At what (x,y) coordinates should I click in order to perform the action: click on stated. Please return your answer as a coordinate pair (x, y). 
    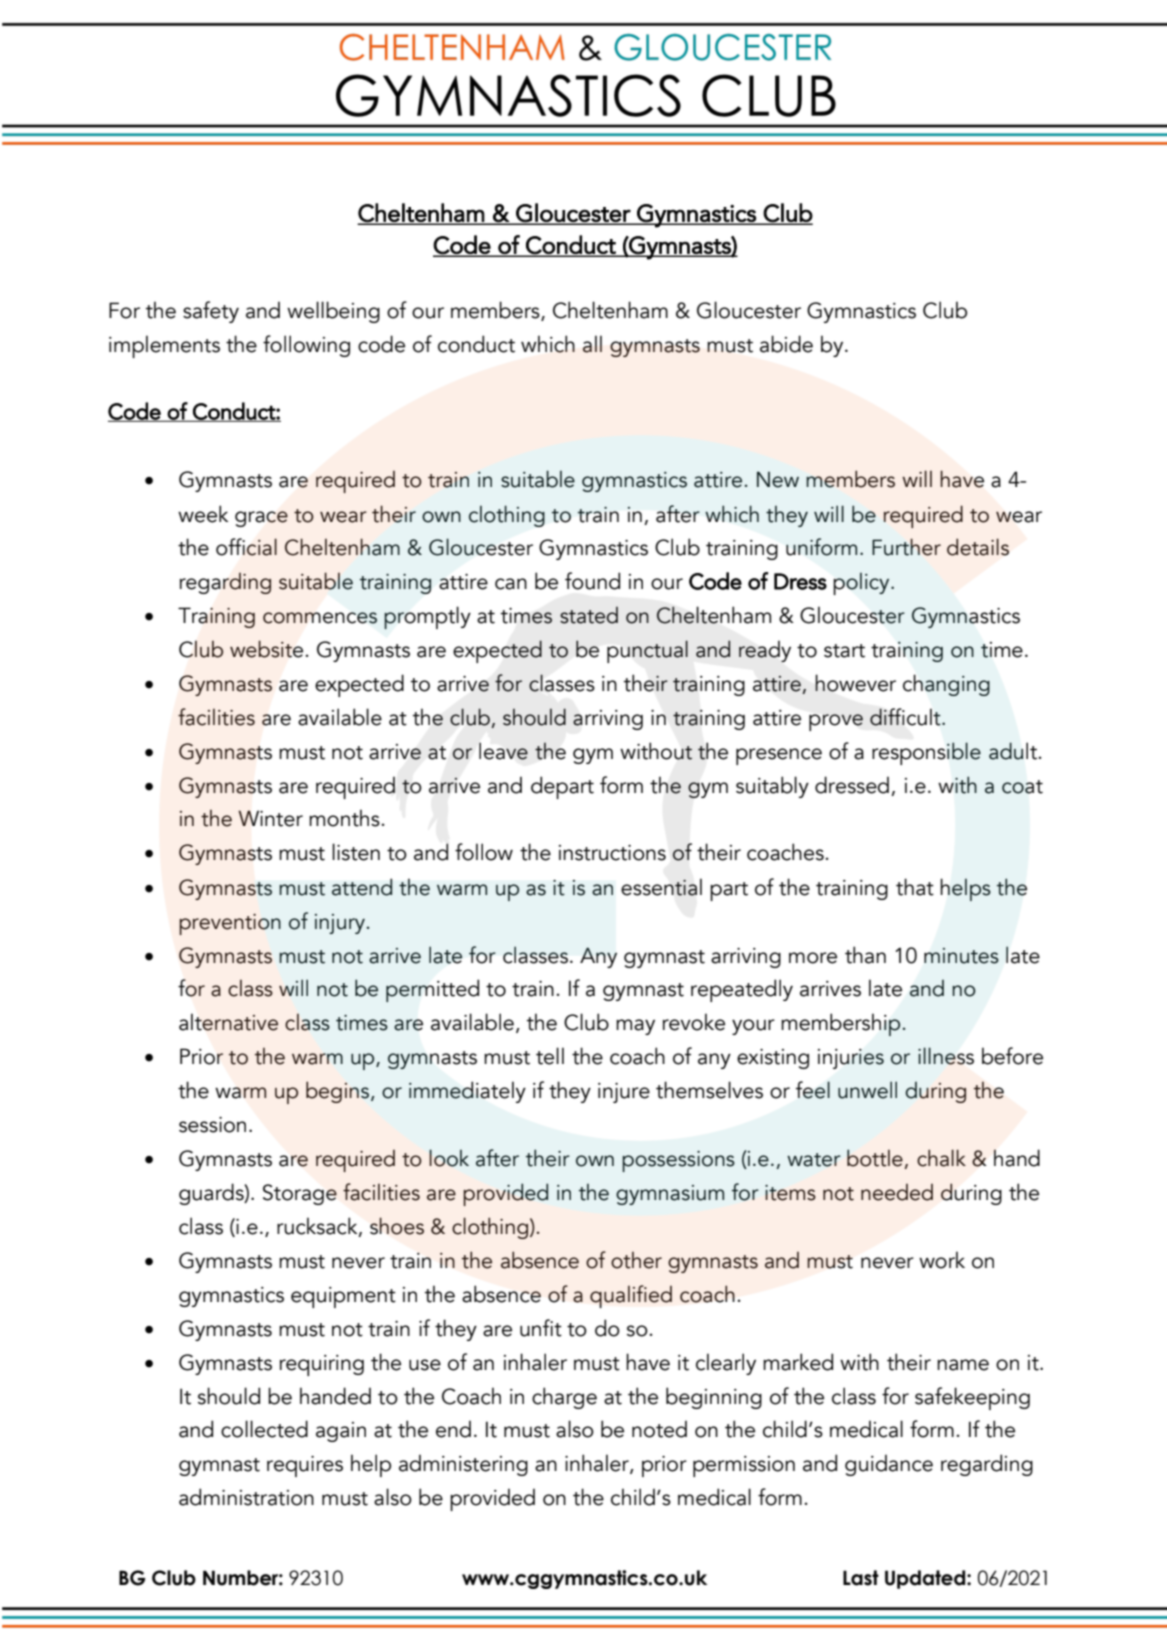
    Looking at the image, I should click on (589, 615).
